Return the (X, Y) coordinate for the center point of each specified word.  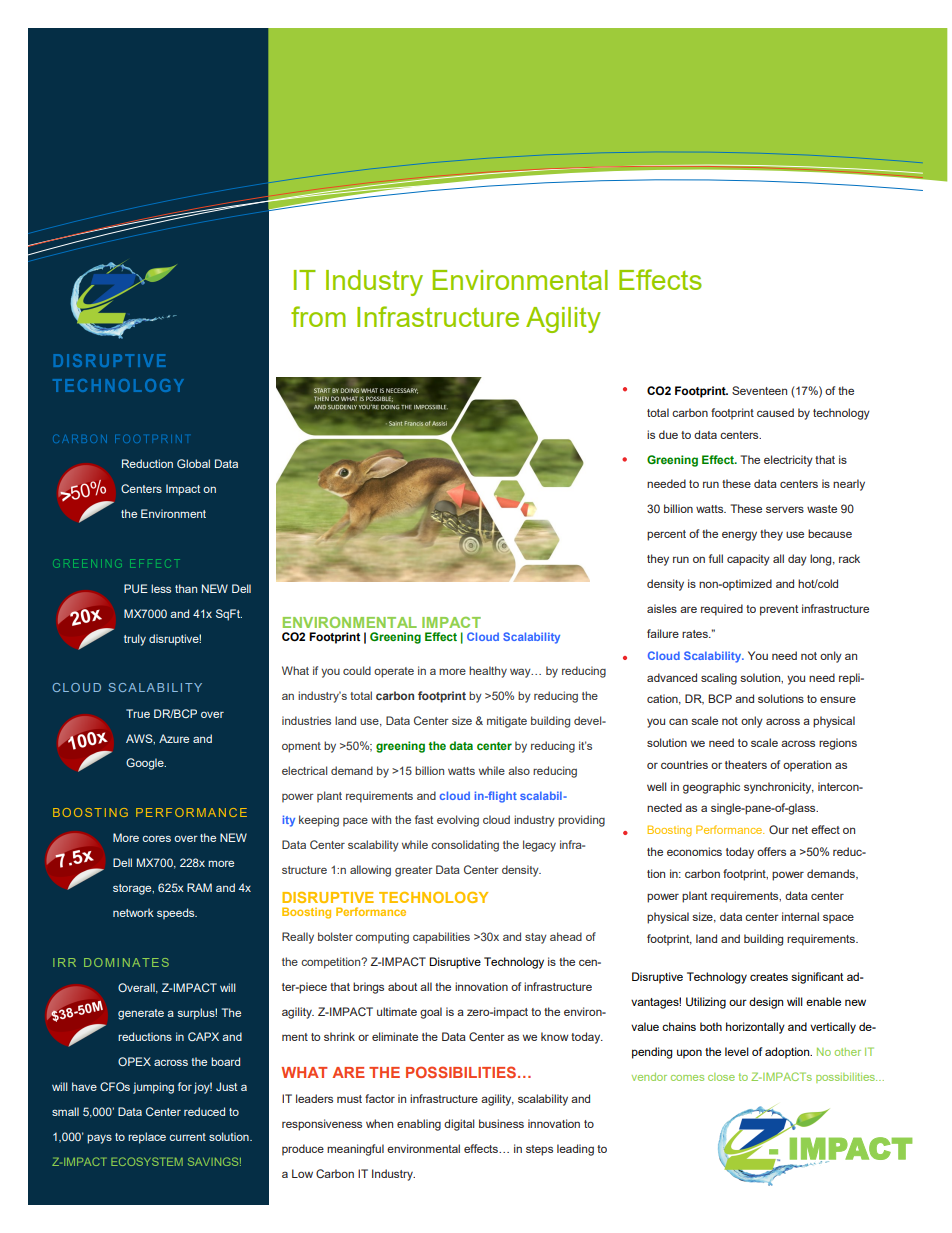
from (318, 316)
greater (414, 871)
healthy (488, 672)
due (668, 434)
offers (771, 851)
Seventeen (759, 390)
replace (147, 1138)
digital (459, 1125)
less (161, 588)
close (721, 1077)
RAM (199, 887)
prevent (779, 610)
